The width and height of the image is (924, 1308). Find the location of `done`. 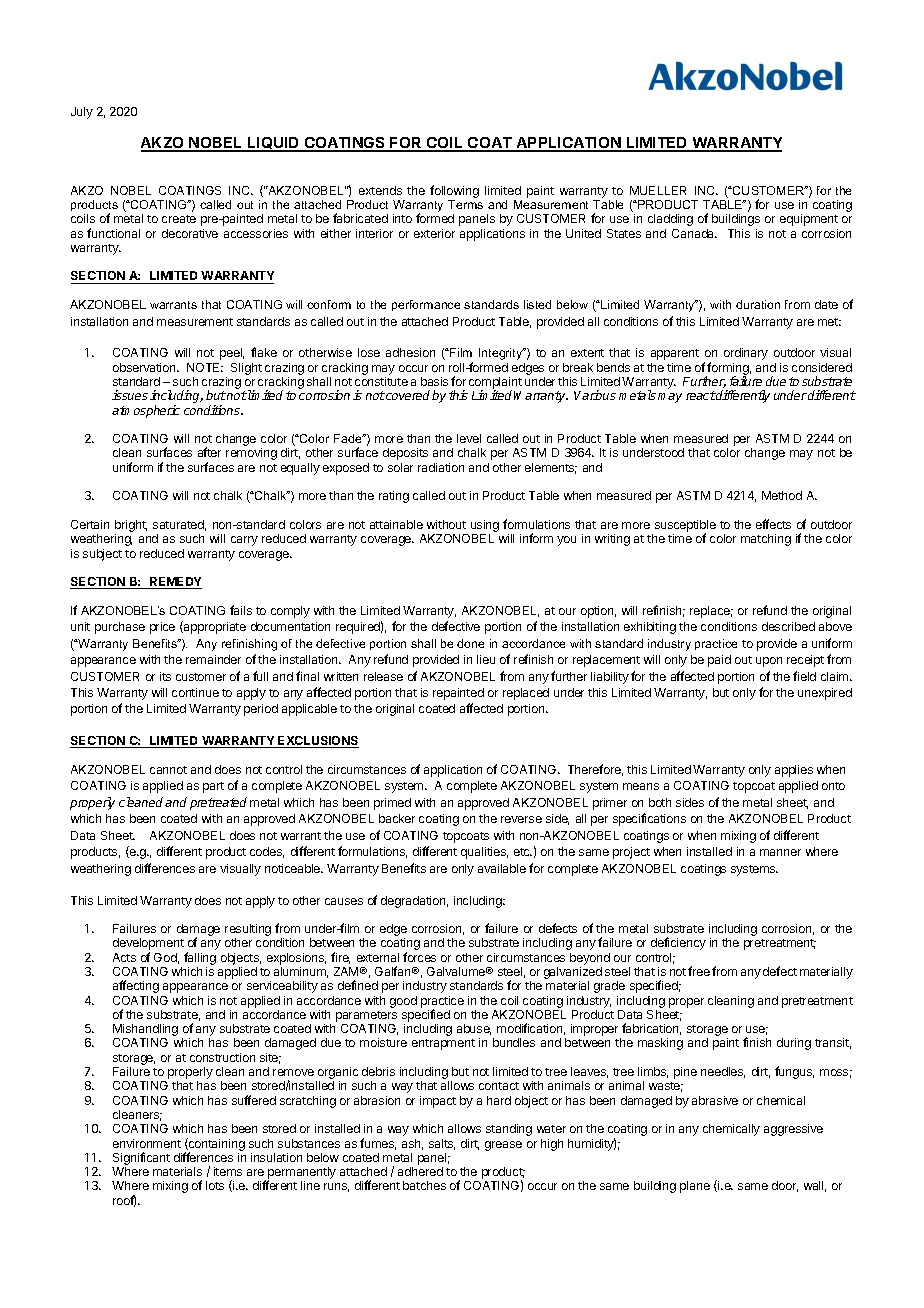

done is located at coordinates (470, 643).
